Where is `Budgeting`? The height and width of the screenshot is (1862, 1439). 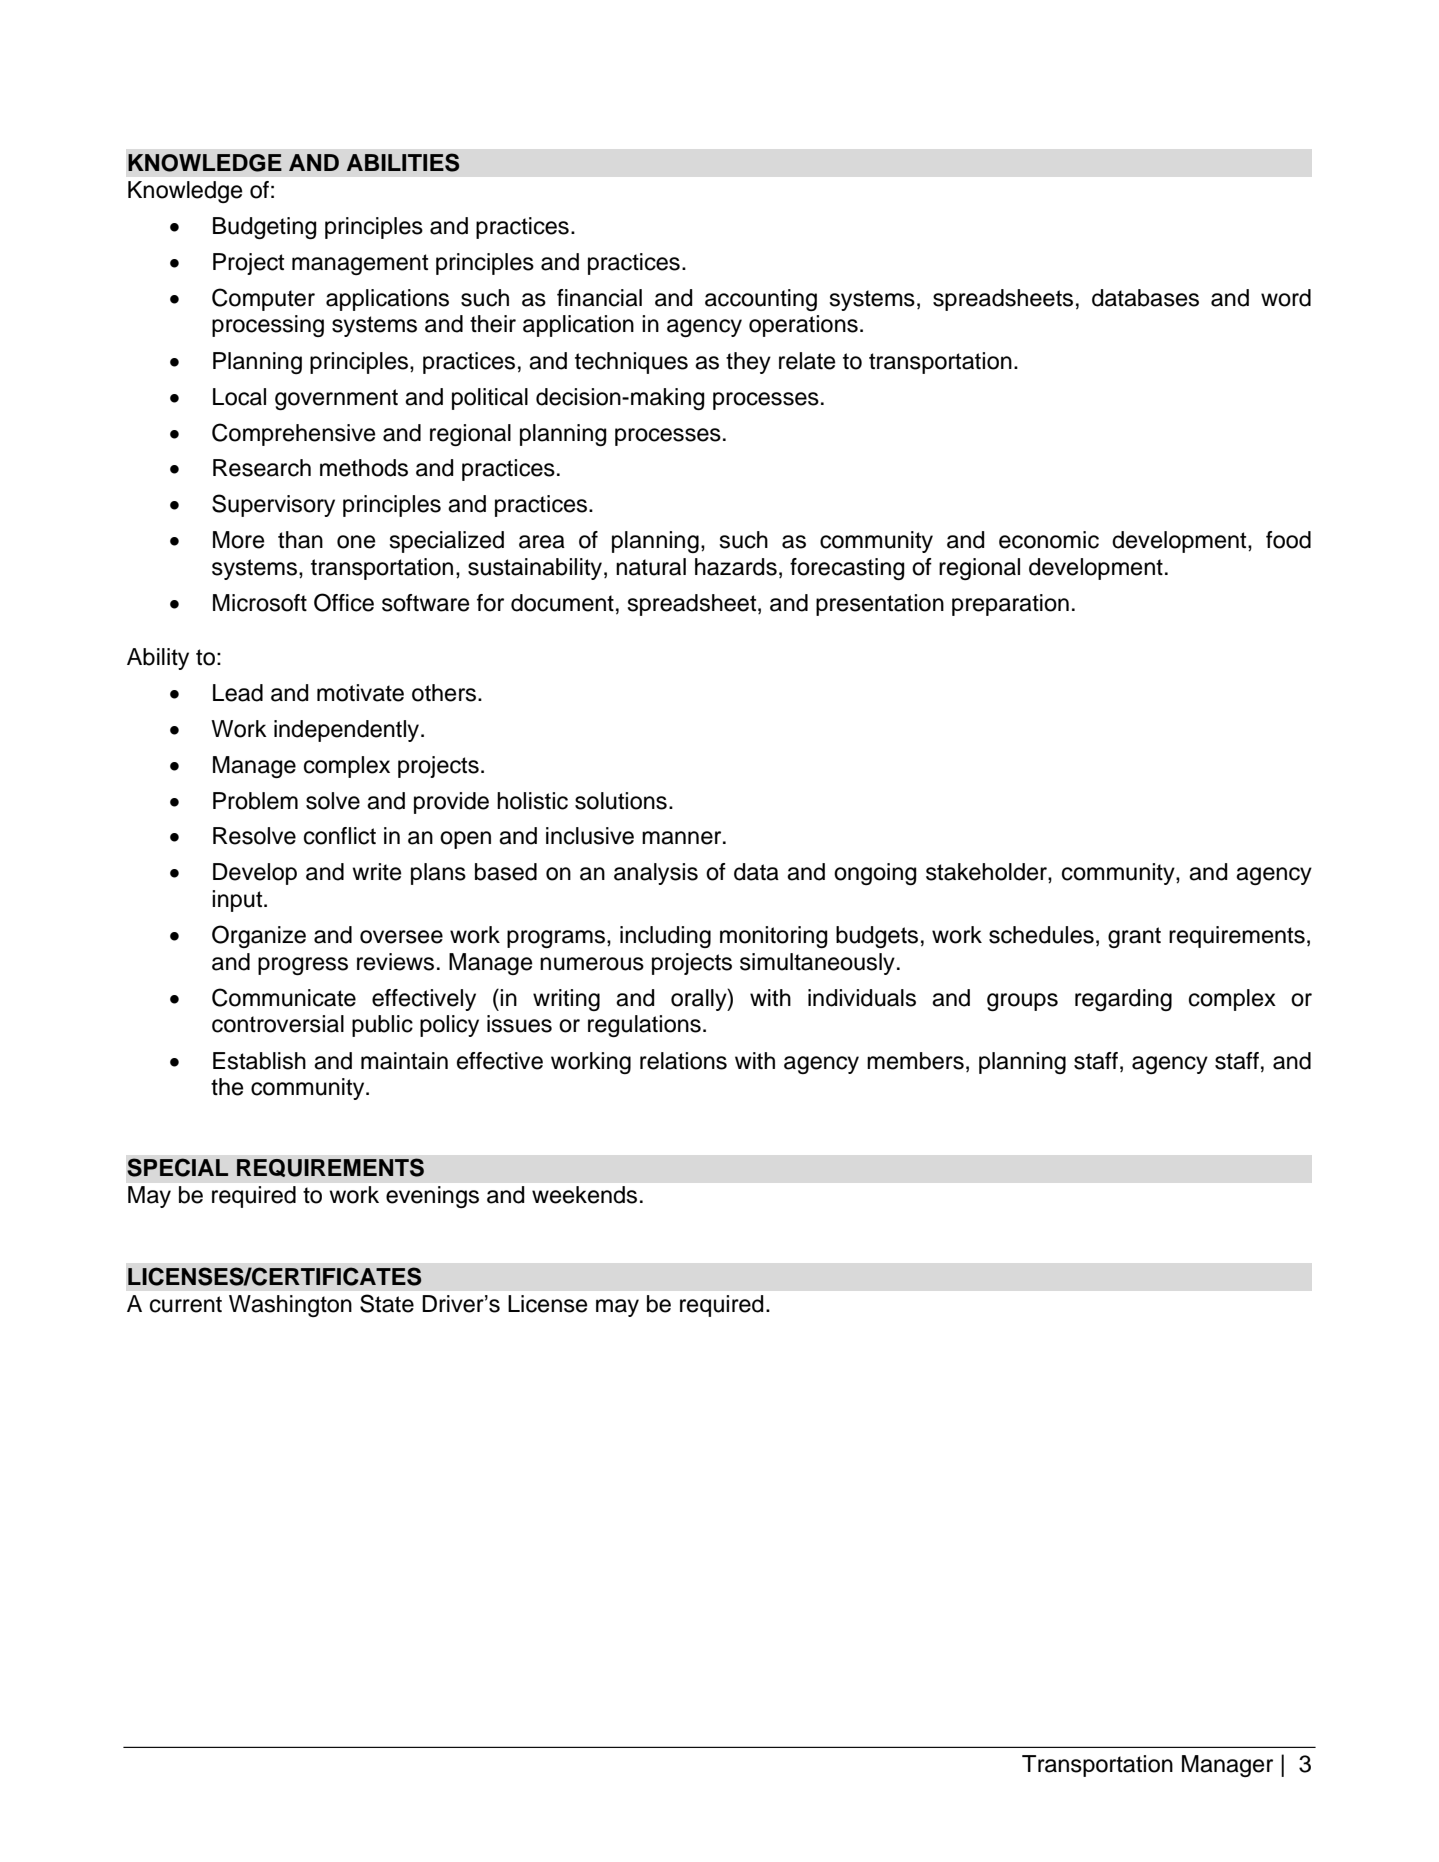 Budgeting is located at coordinates (264, 228).
